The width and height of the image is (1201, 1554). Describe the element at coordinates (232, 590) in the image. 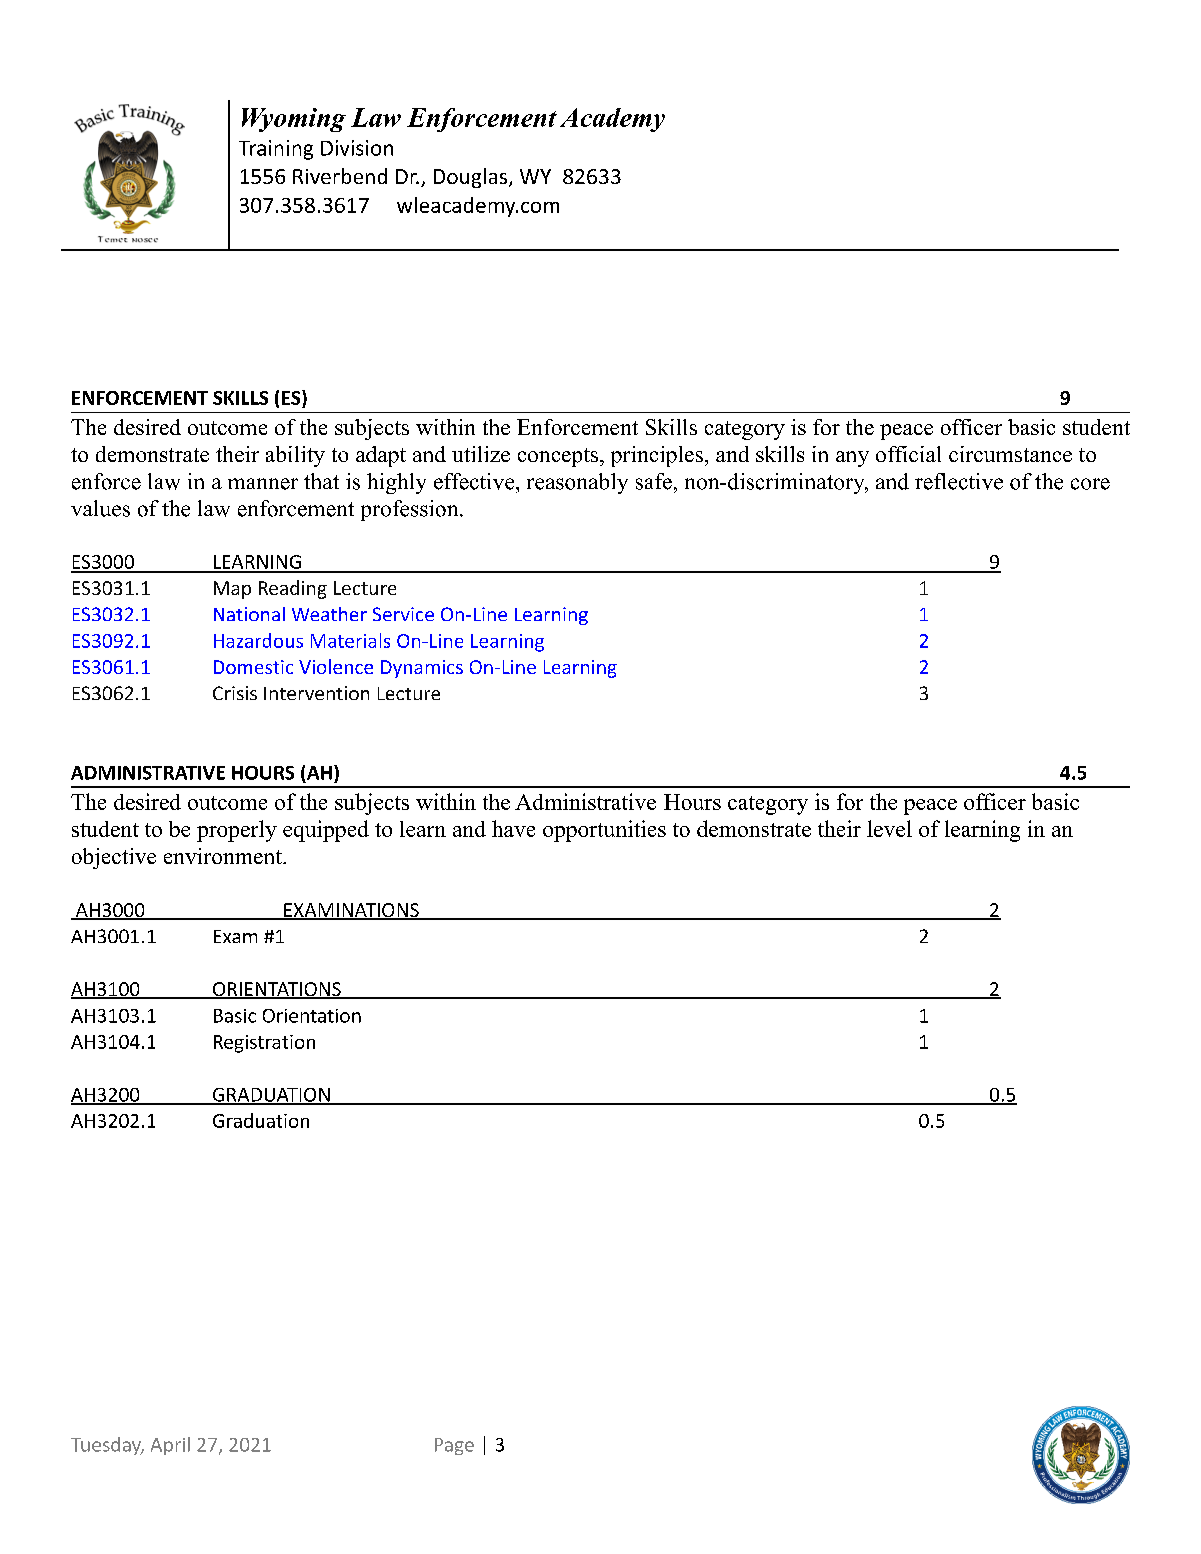

I see `Map` at that location.
